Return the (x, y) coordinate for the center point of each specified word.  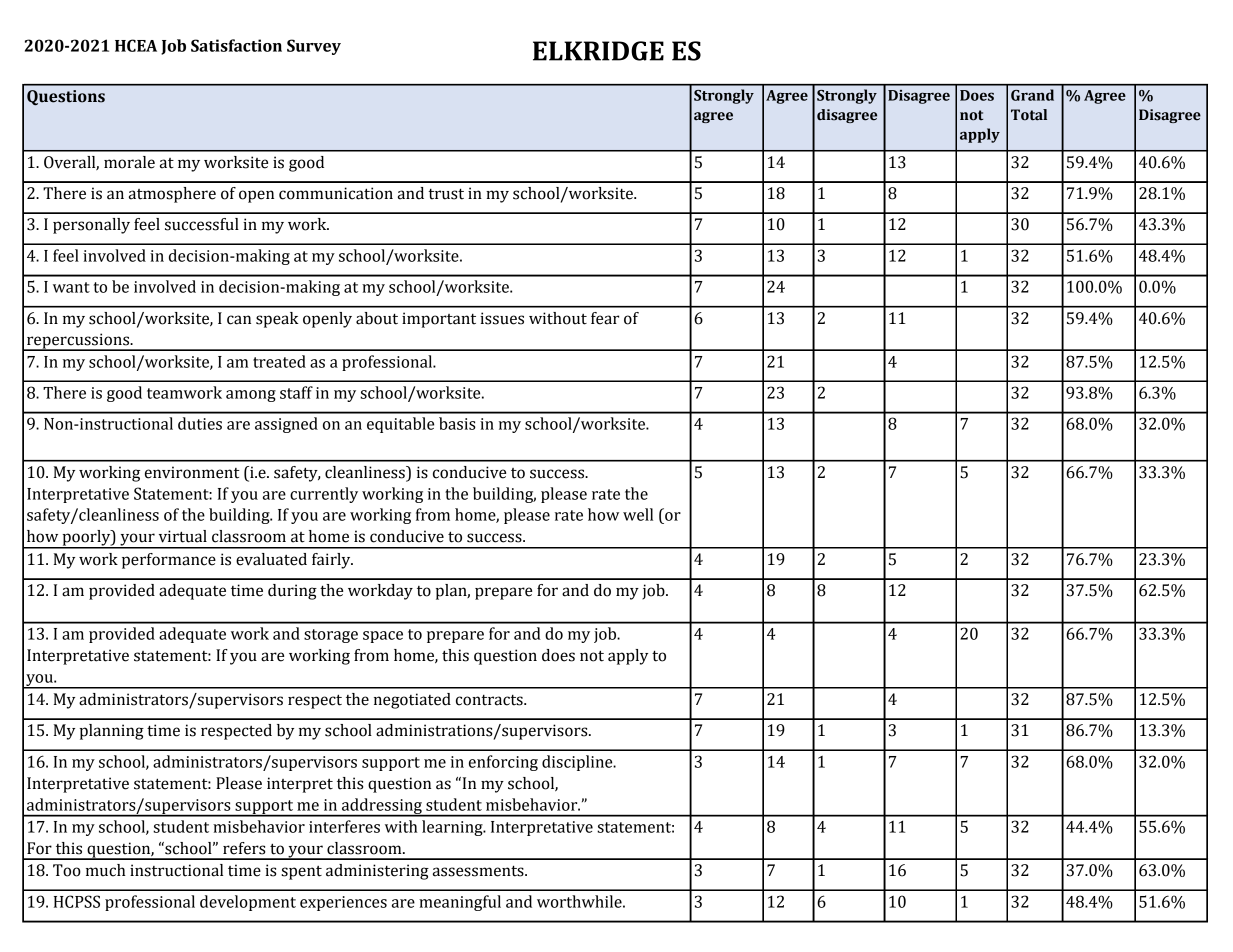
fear (605, 318)
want (71, 287)
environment (192, 472)
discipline (578, 763)
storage (331, 636)
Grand (1032, 95)
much (105, 870)
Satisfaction (236, 45)
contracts (490, 700)
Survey (314, 47)
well (638, 514)
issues (502, 318)
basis (457, 423)
